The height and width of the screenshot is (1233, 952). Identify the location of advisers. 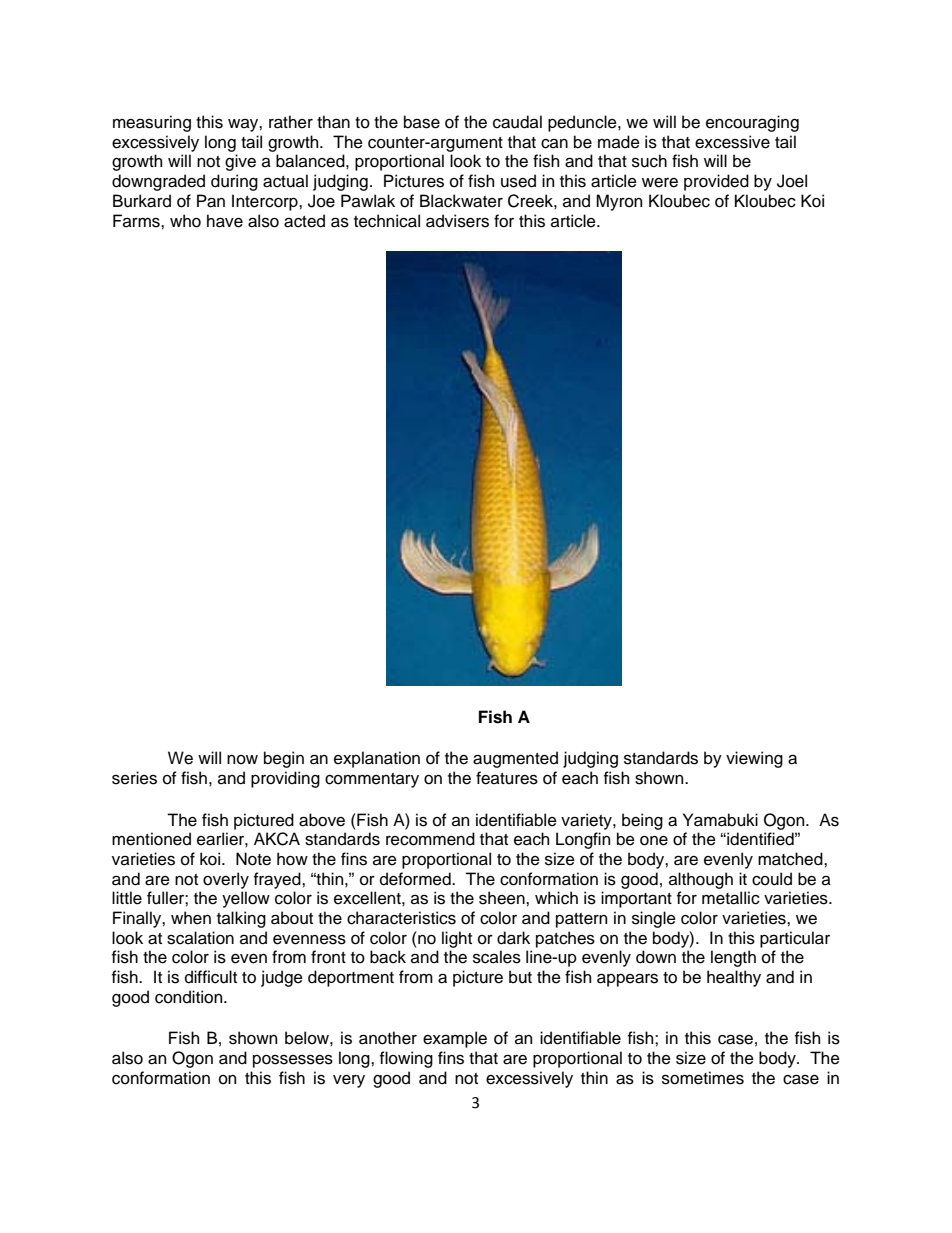
(457, 221).
